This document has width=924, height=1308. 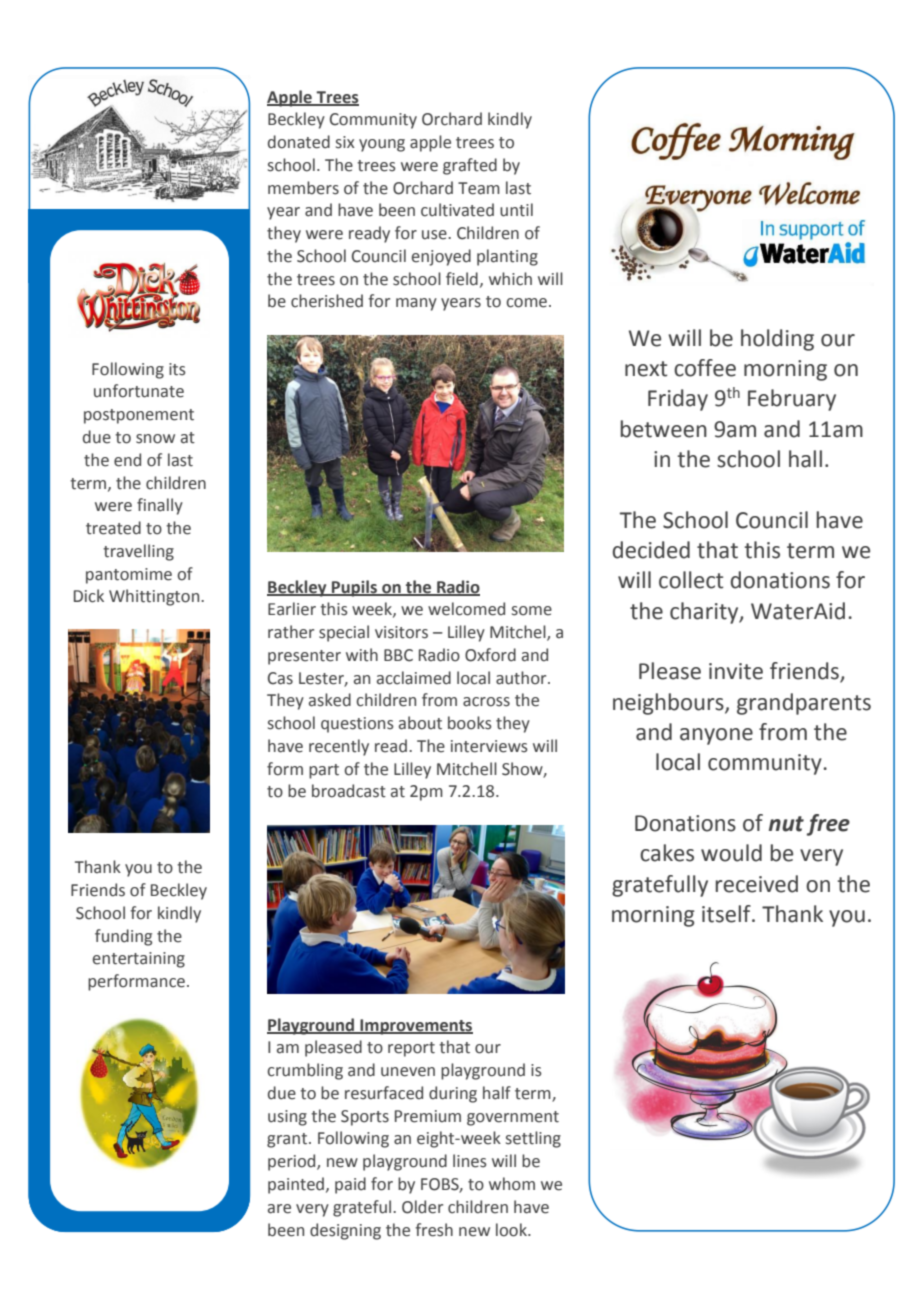 I want to click on whom, so click(x=512, y=1184).
